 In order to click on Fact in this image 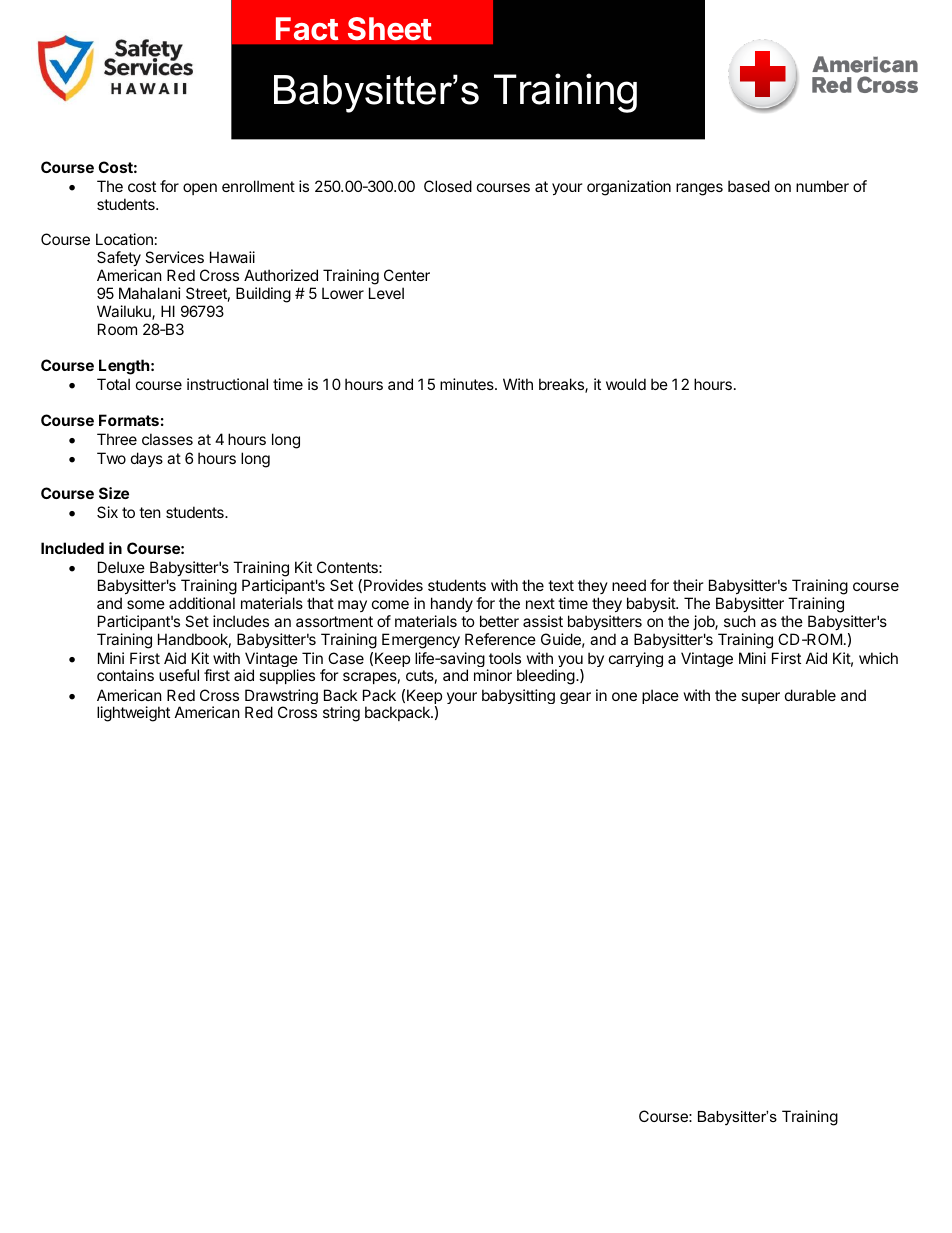, I will do `click(307, 29)`.
